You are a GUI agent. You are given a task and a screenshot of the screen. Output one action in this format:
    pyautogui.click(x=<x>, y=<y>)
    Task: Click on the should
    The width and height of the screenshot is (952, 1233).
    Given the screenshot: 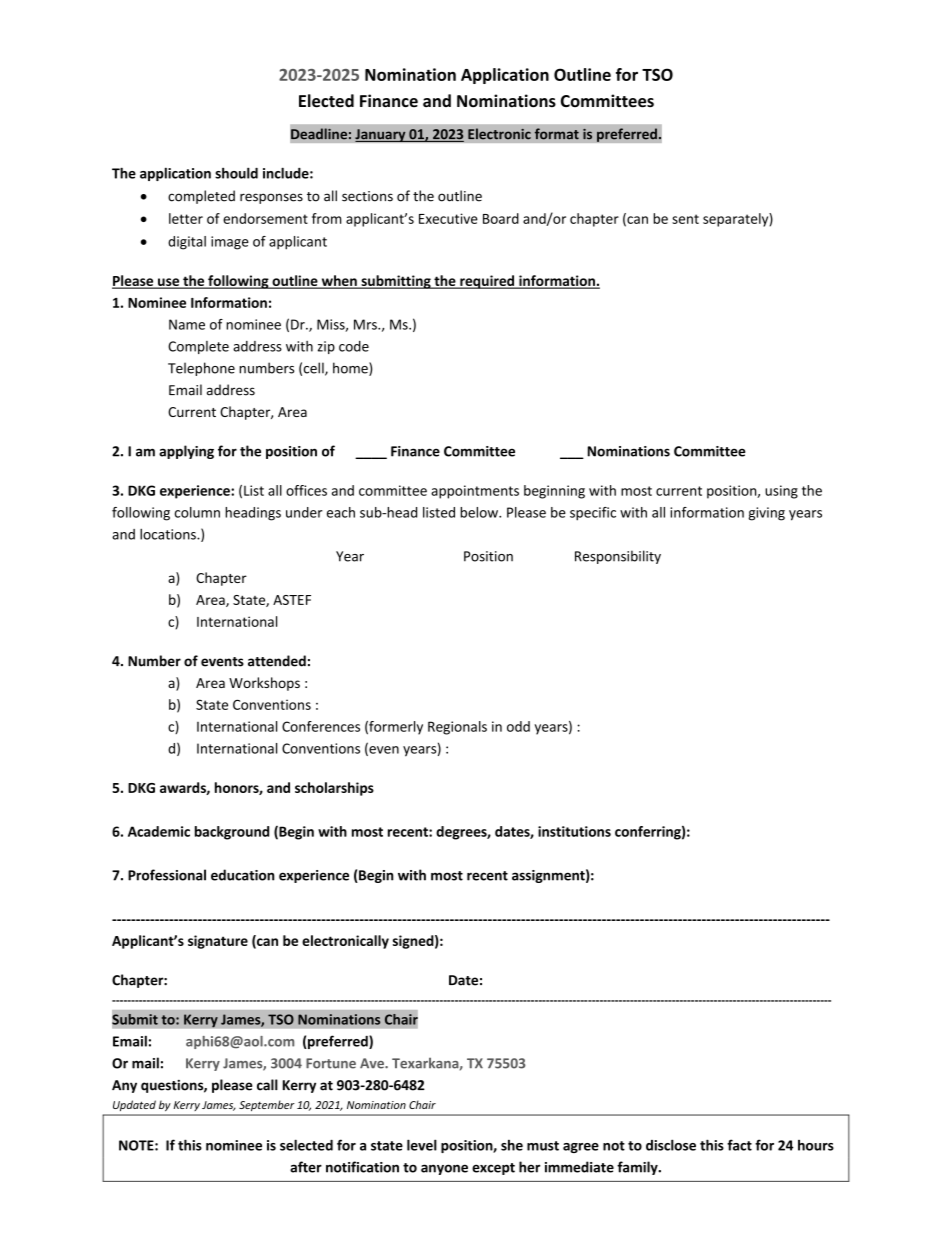 What is the action you would take?
    pyautogui.click(x=236, y=173)
